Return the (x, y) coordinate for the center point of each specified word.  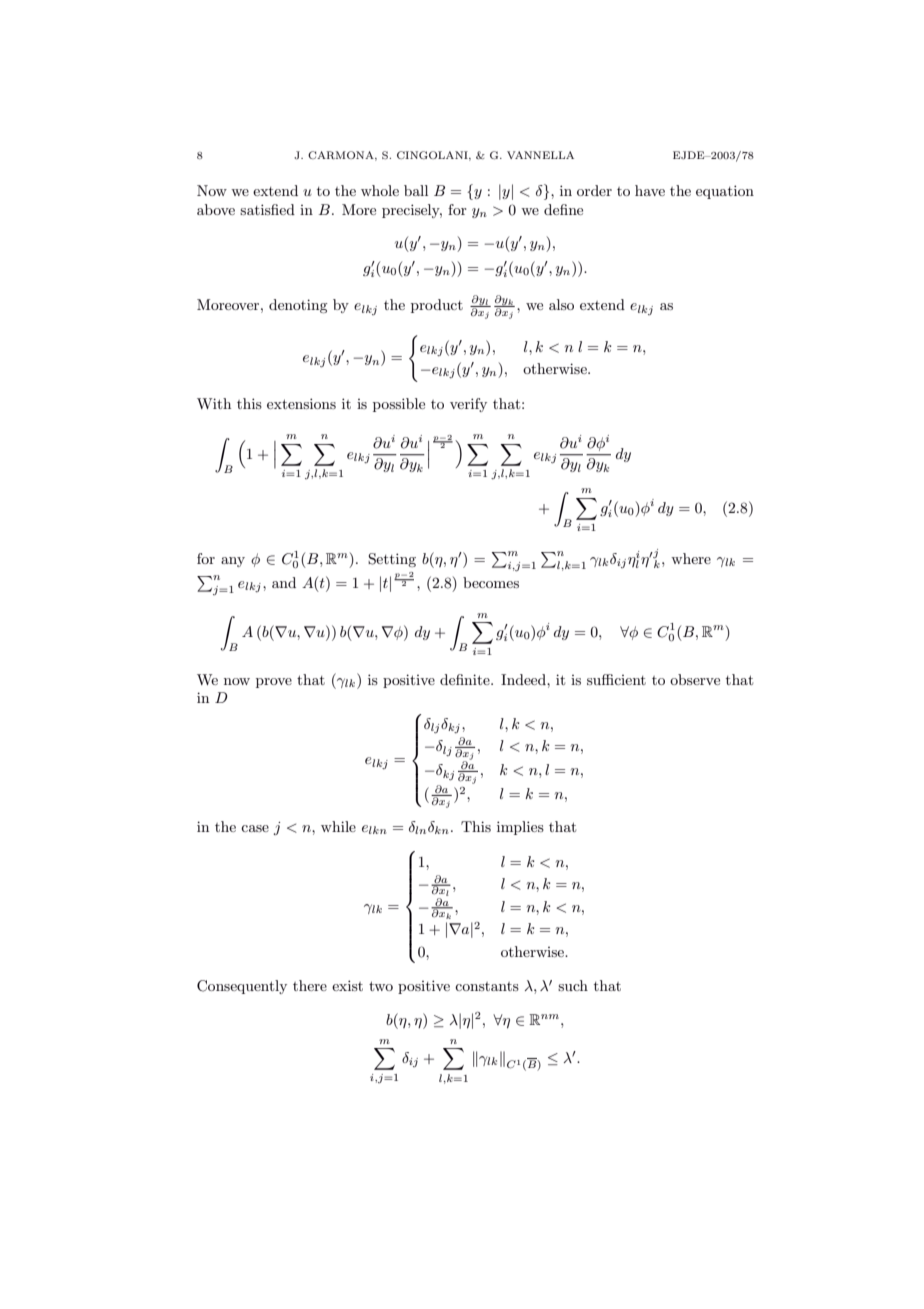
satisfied (267, 209)
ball (416, 190)
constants (487, 986)
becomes (491, 582)
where (691, 558)
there (310, 985)
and (284, 582)
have (650, 190)
